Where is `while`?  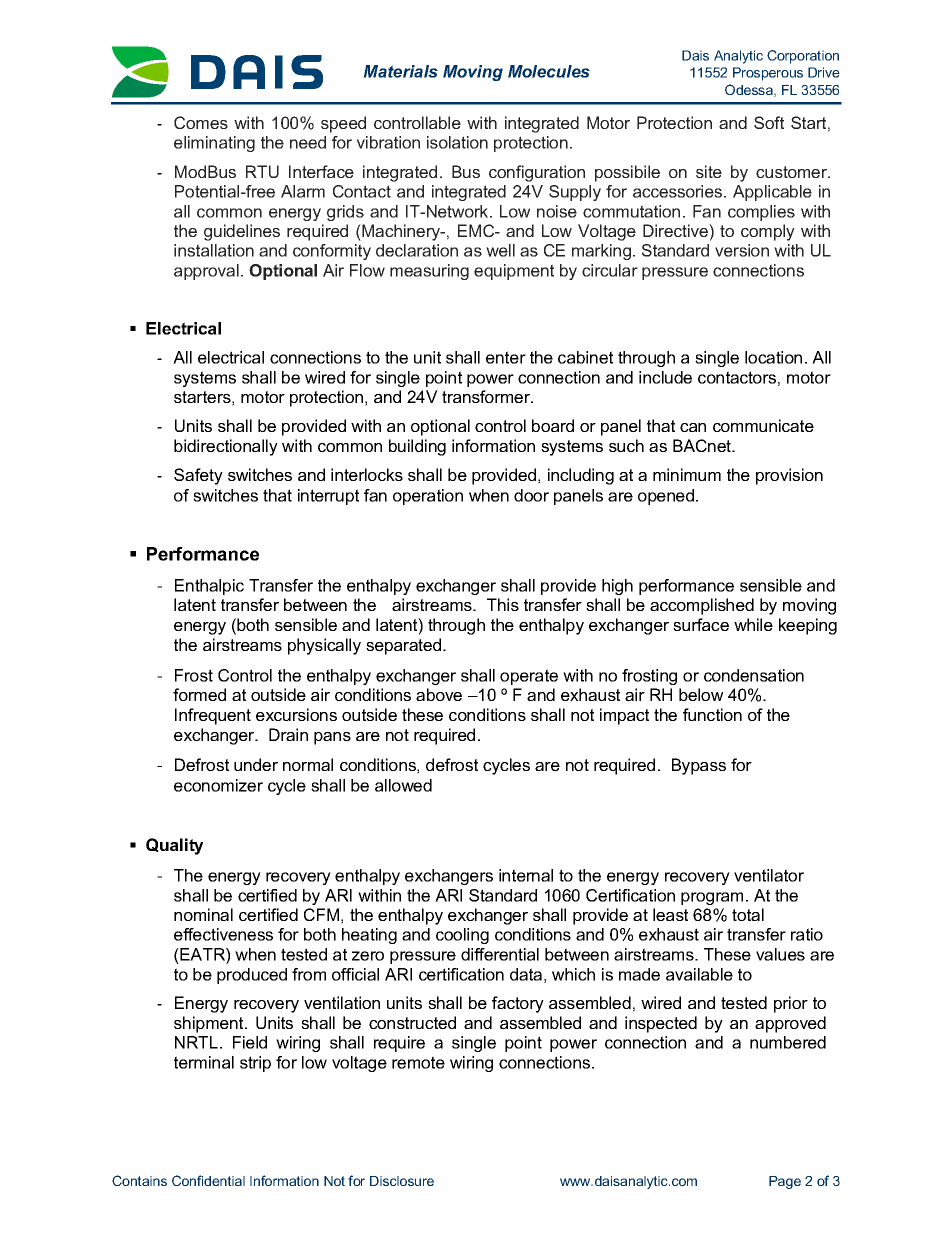 while is located at coordinates (753, 624).
